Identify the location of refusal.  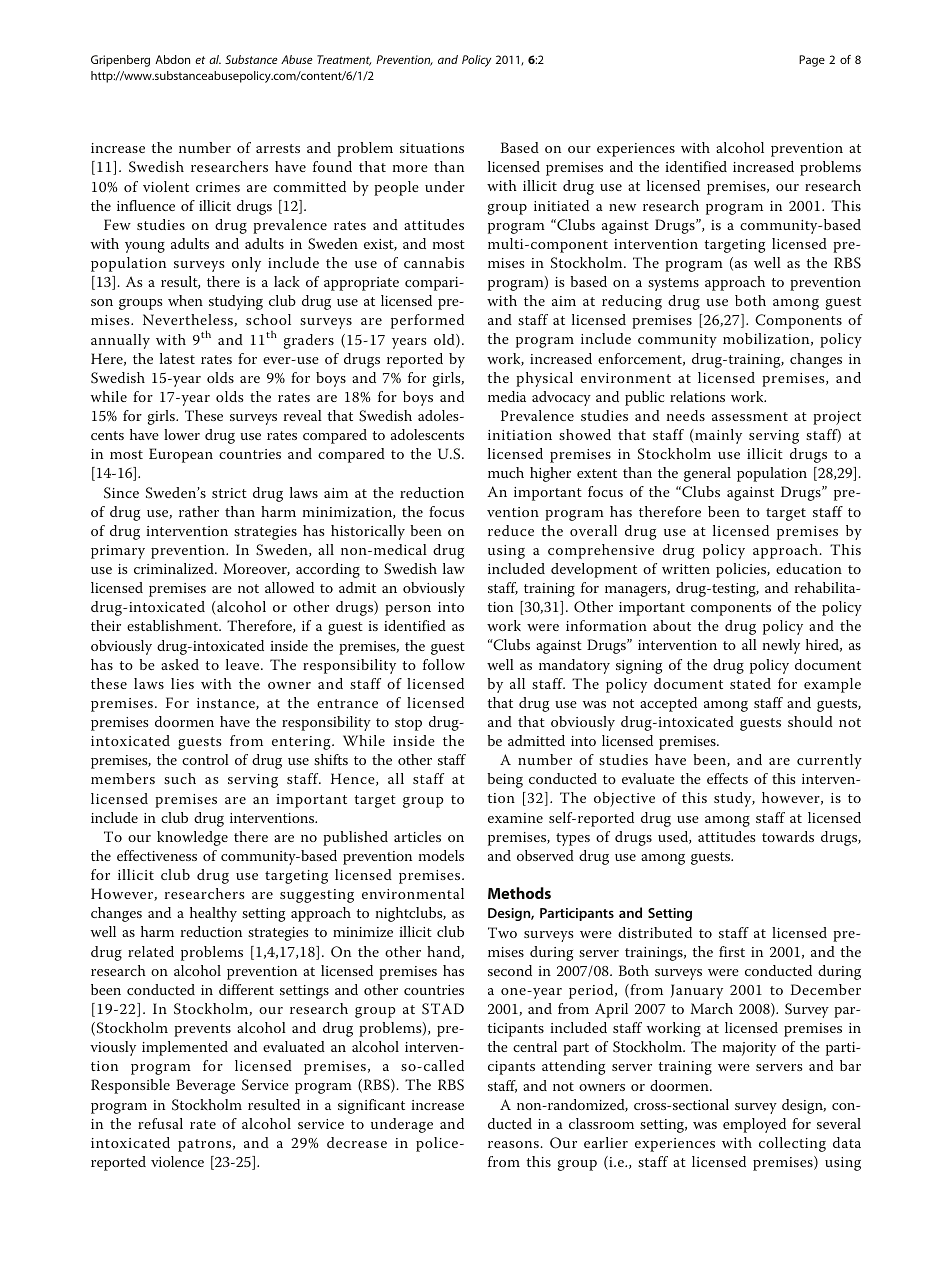
(160, 1123).
